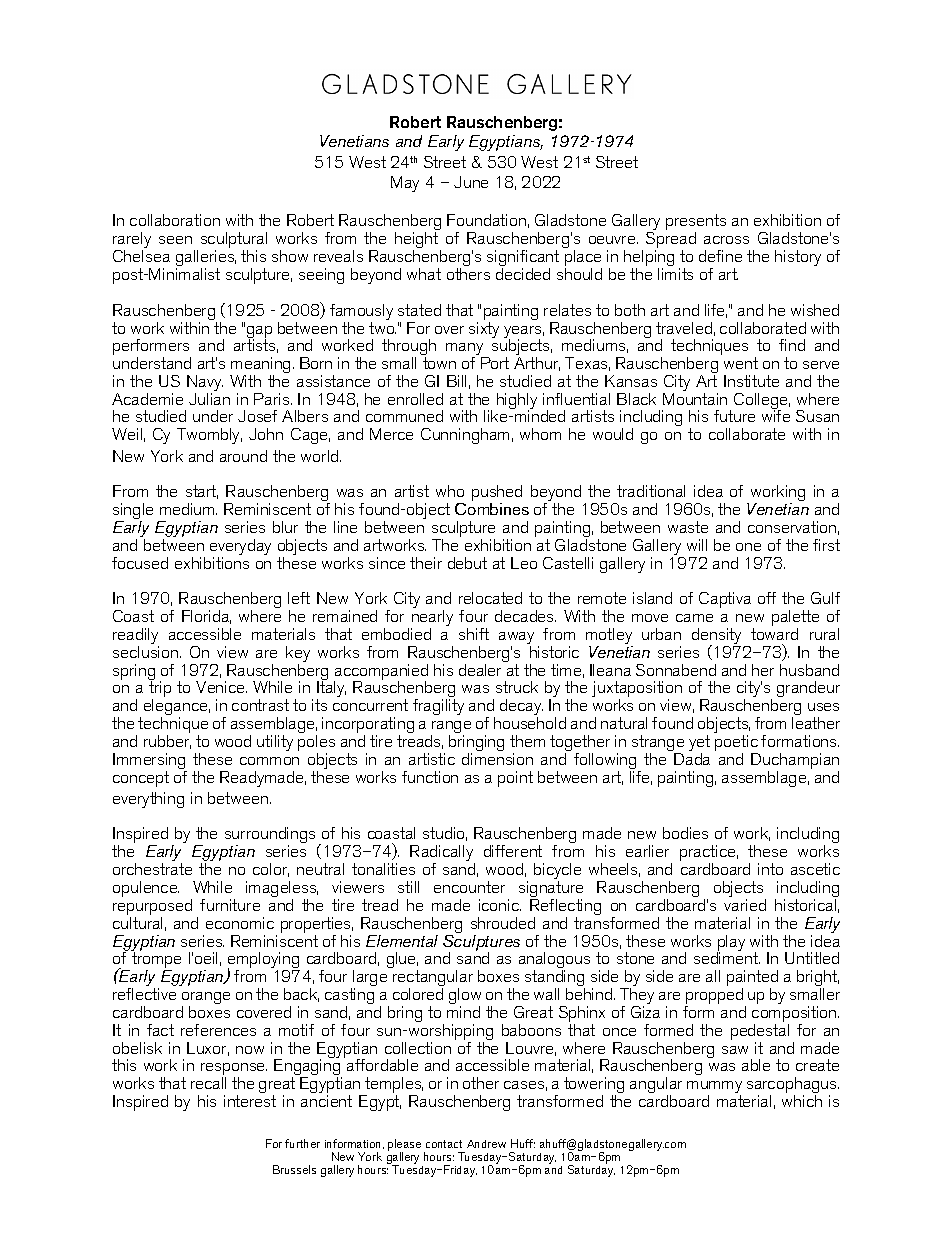 Image resolution: width=952 pixels, height=1233 pixels. Describe the element at coordinates (270, 837) in the screenshot. I see `surroundings` at that location.
